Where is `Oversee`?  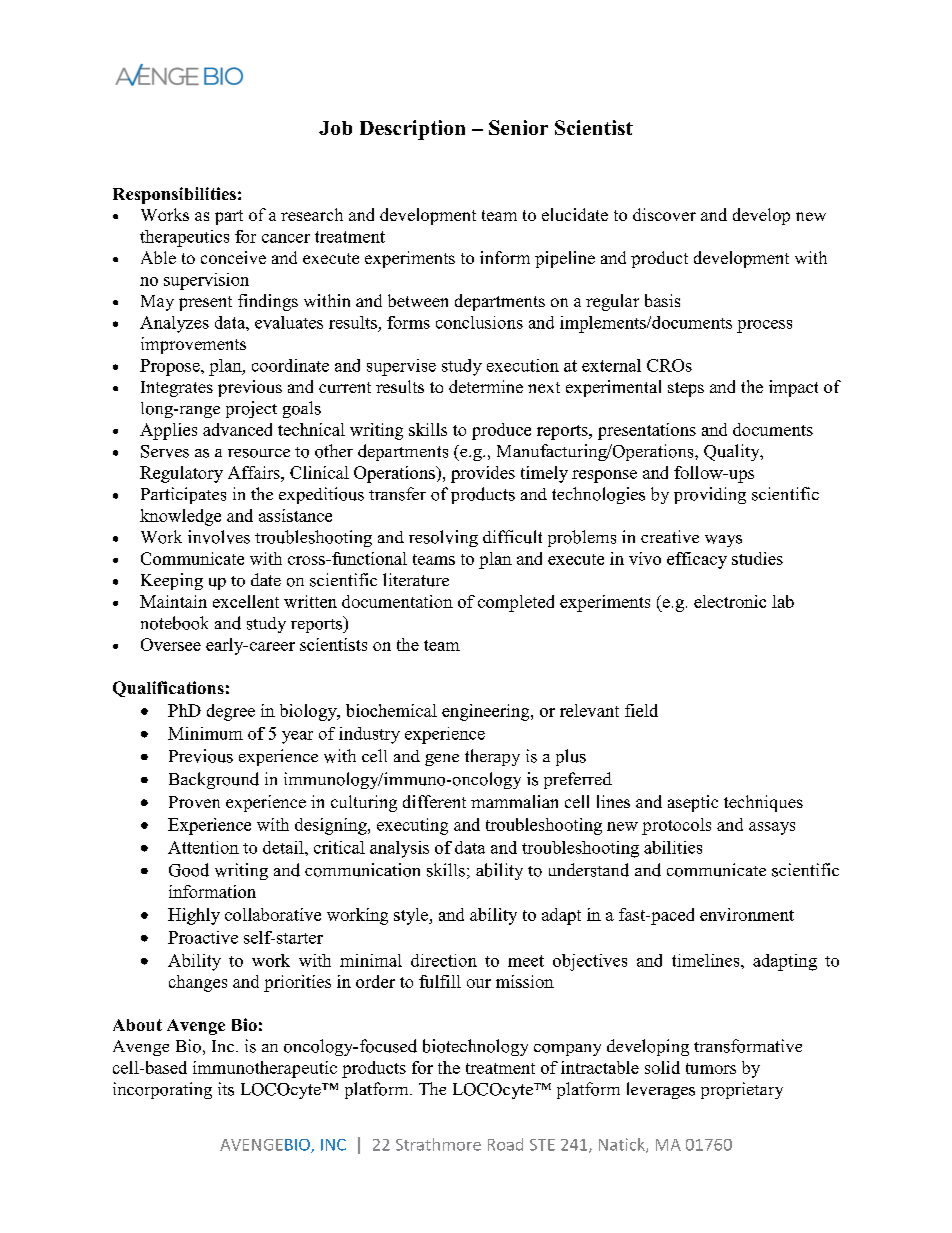 Oversee is located at coordinates (171, 644).
